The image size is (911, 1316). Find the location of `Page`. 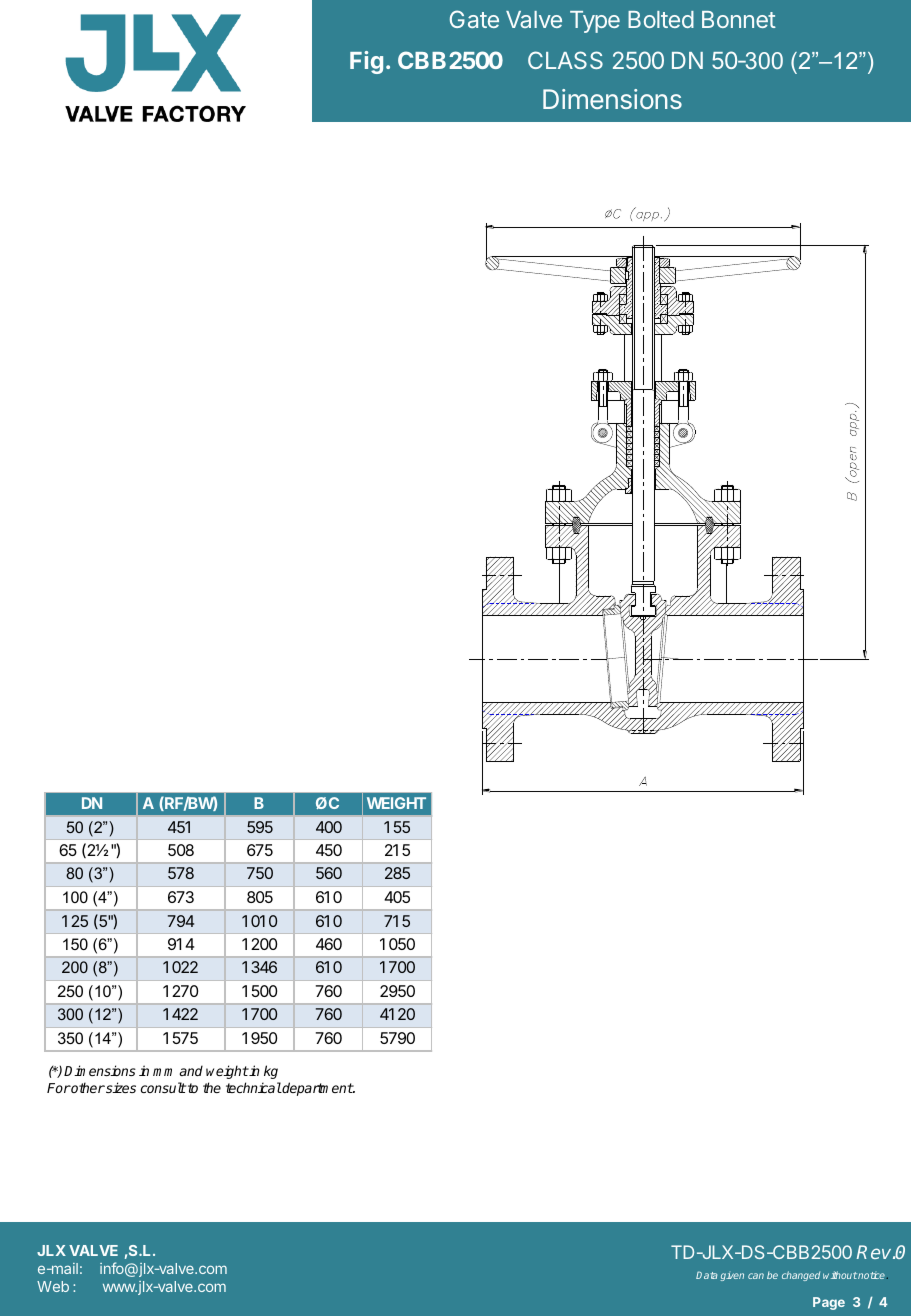

Page is located at coordinates (829, 1303).
